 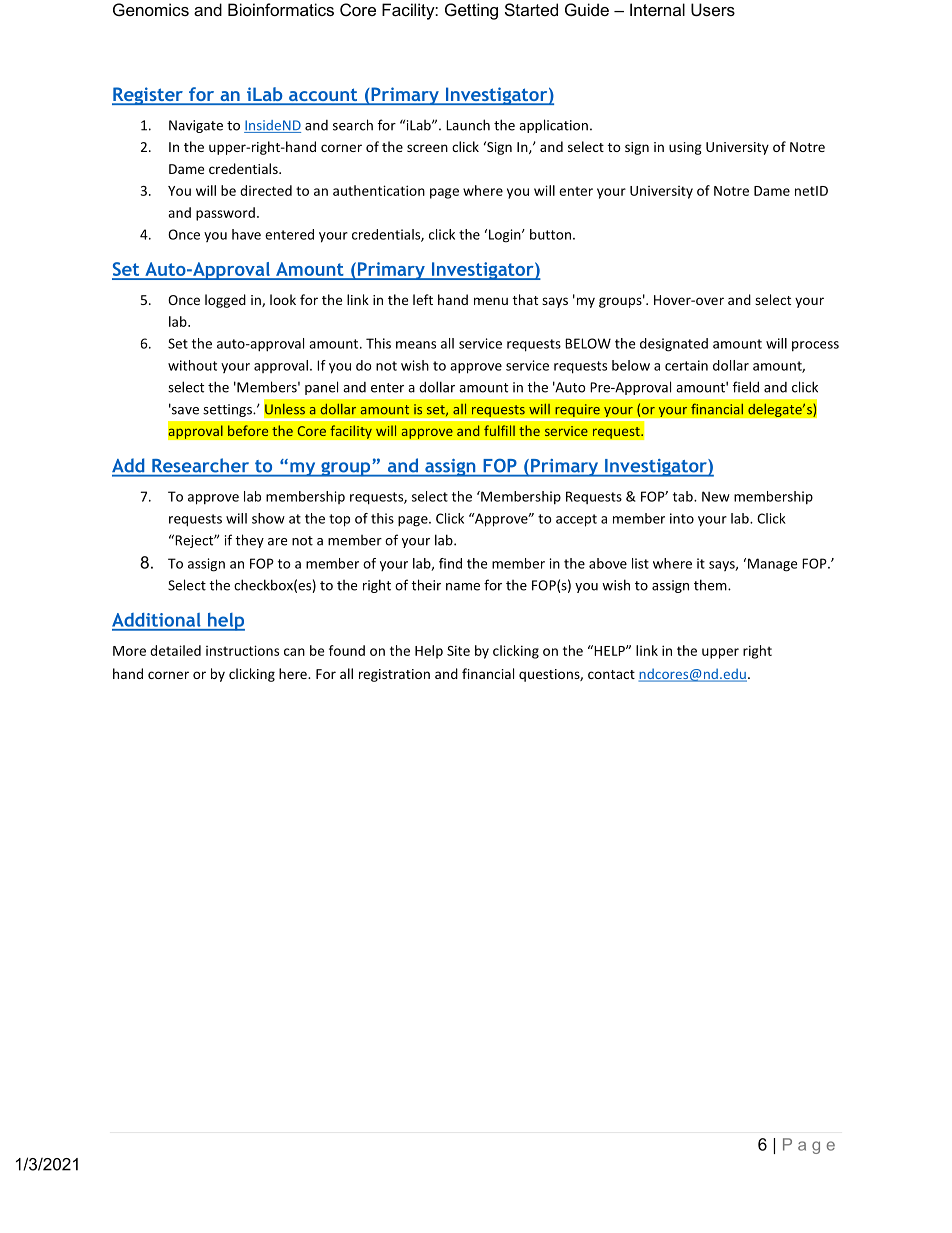 I want to click on they, so click(x=249, y=541).
